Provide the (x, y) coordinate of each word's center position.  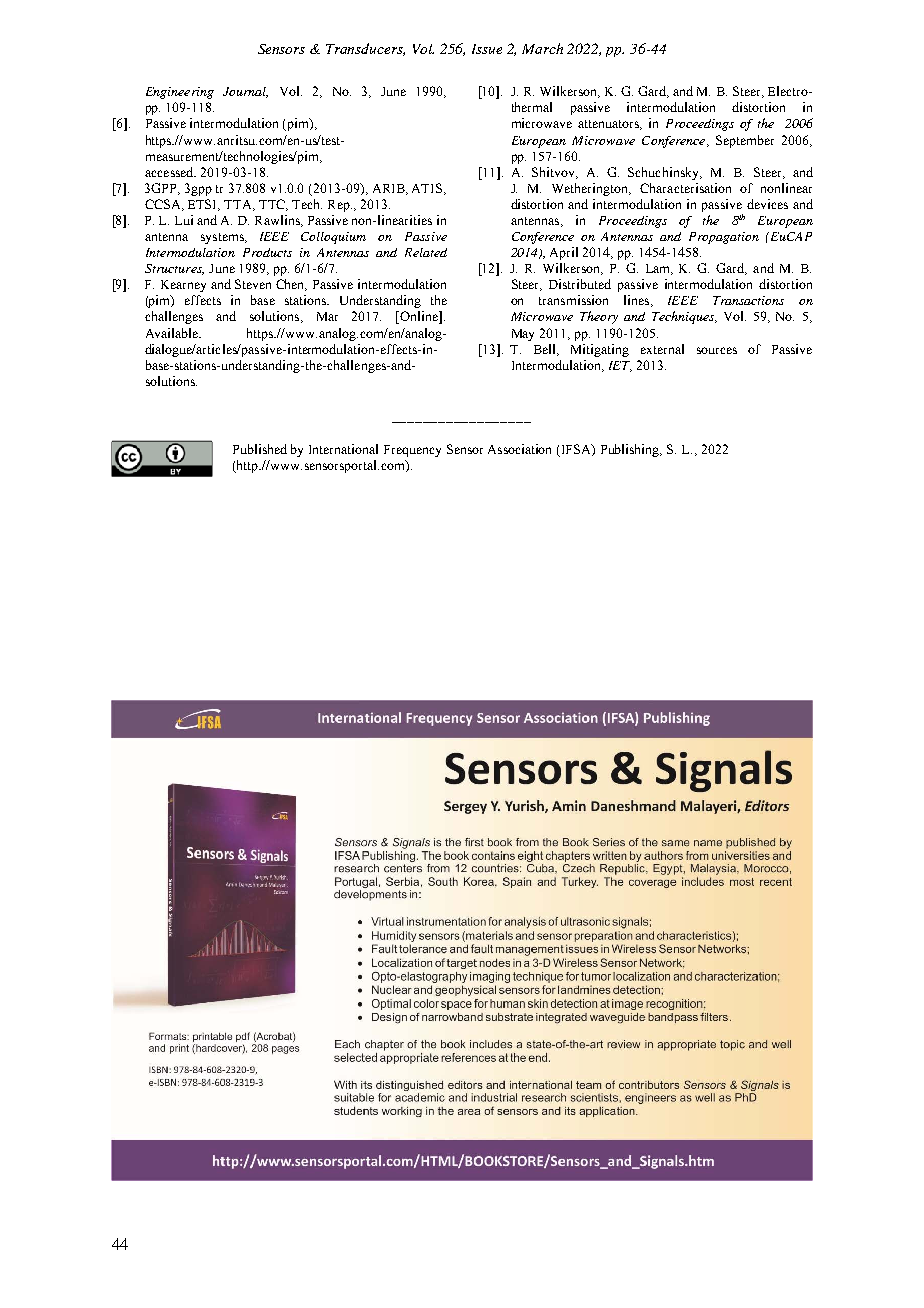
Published (260, 449)
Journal (245, 92)
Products (267, 252)
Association (519, 449)
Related (426, 252)
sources (717, 350)
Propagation (724, 238)
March (542, 48)
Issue (487, 49)
